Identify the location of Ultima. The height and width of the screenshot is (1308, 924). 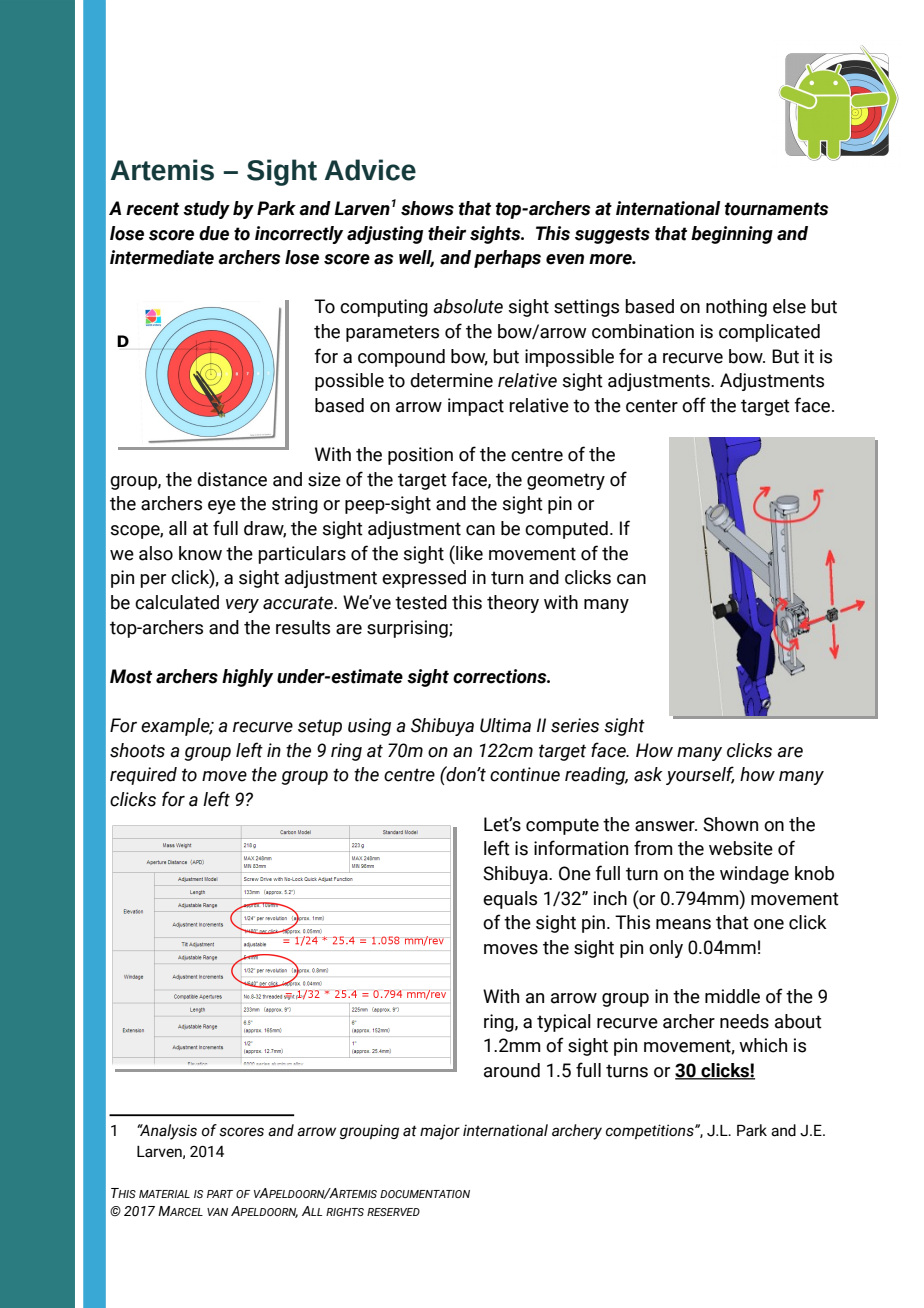
(505, 725).
